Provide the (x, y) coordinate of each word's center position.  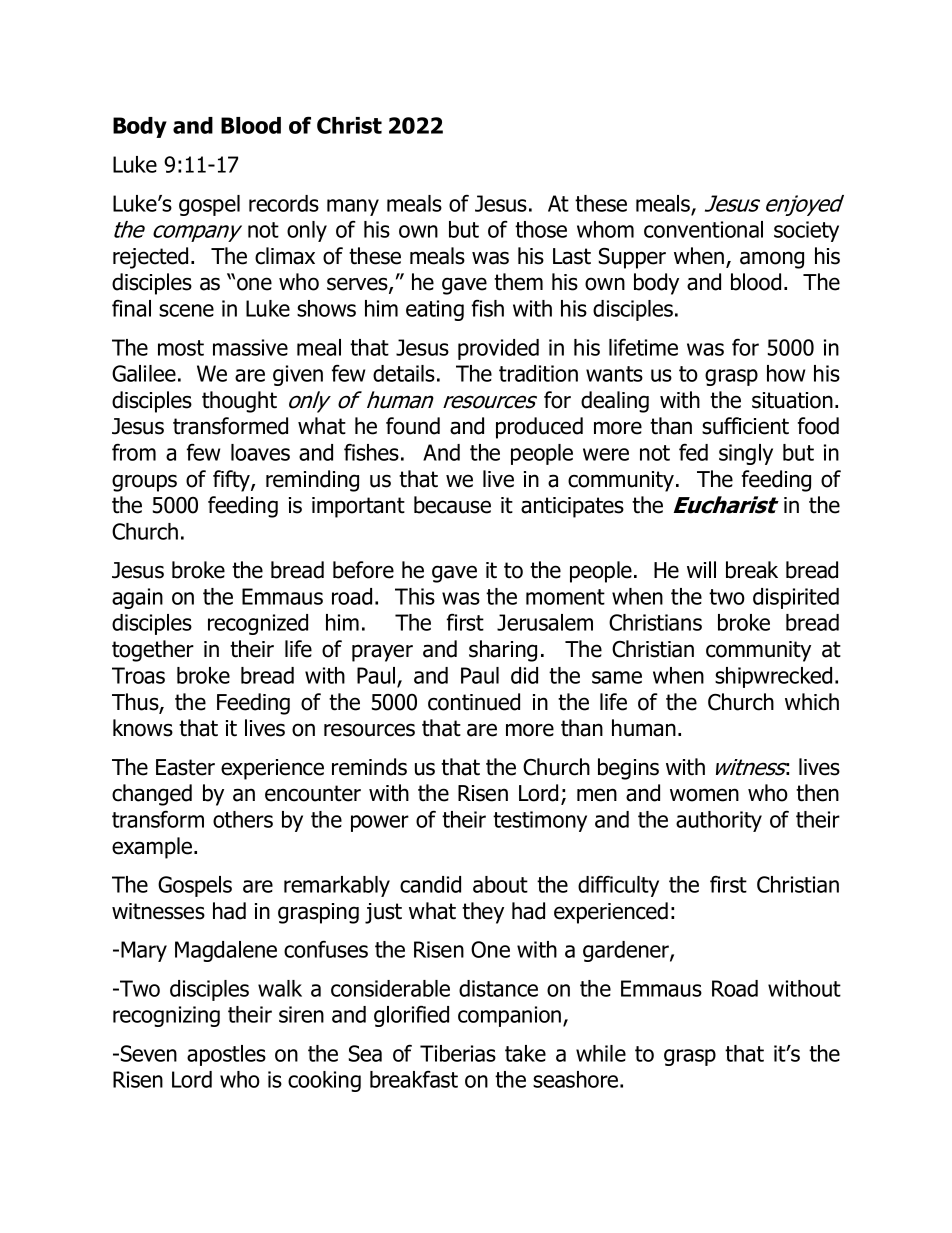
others (243, 819)
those (541, 229)
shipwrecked (773, 677)
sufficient (745, 426)
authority (719, 821)
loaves (260, 452)
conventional (703, 229)
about (500, 884)
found (413, 426)
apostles (226, 1055)
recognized (258, 624)
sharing (503, 651)
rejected (150, 258)
